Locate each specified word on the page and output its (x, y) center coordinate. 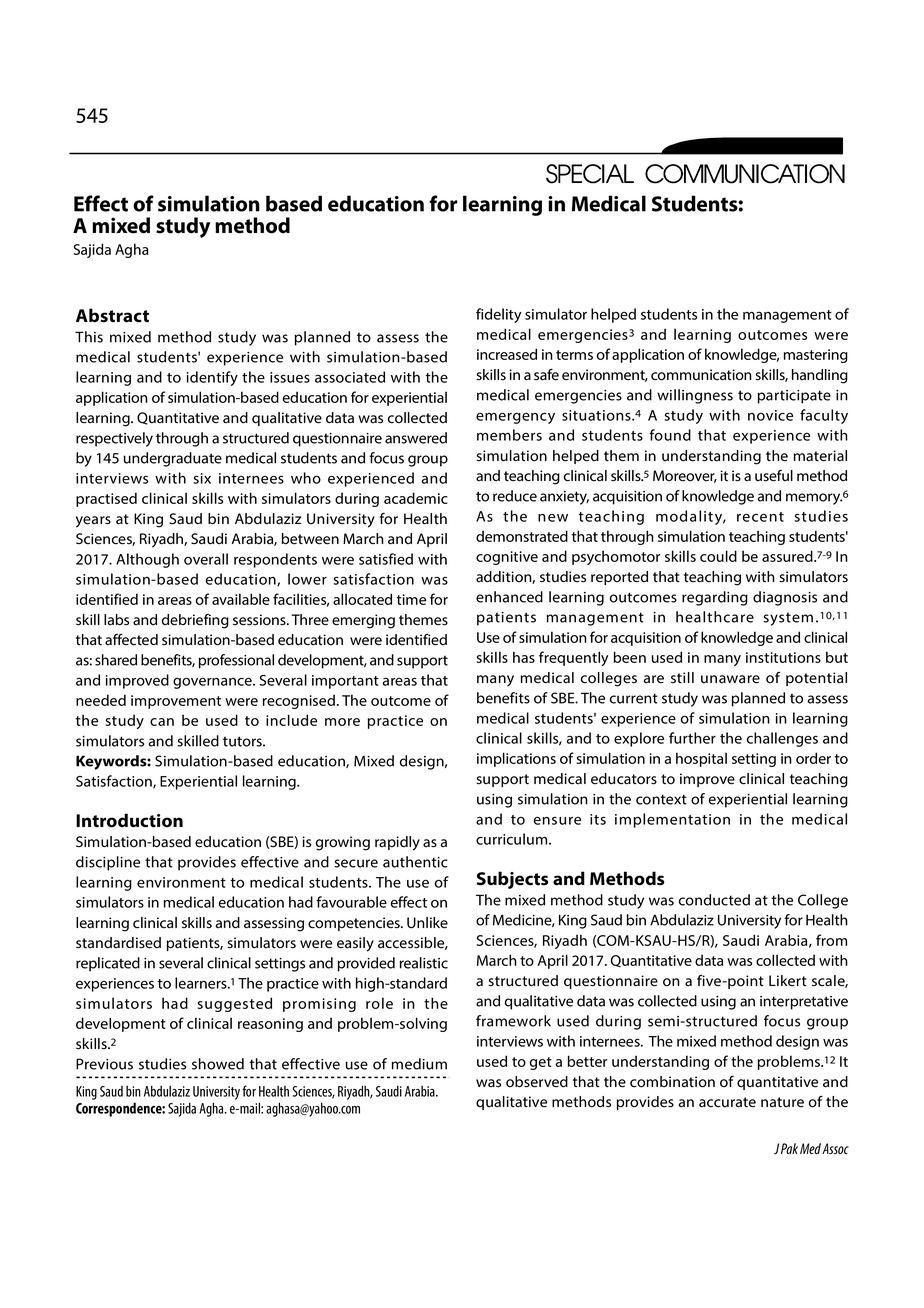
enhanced (509, 597)
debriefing (195, 621)
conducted (714, 900)
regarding (715, 598)
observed (537, 1082)
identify (212, 378)
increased (507, 354)
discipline (108, 863)
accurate (727, 1102)
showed (218, 1064)
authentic (415, 862)
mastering (816, 356)
